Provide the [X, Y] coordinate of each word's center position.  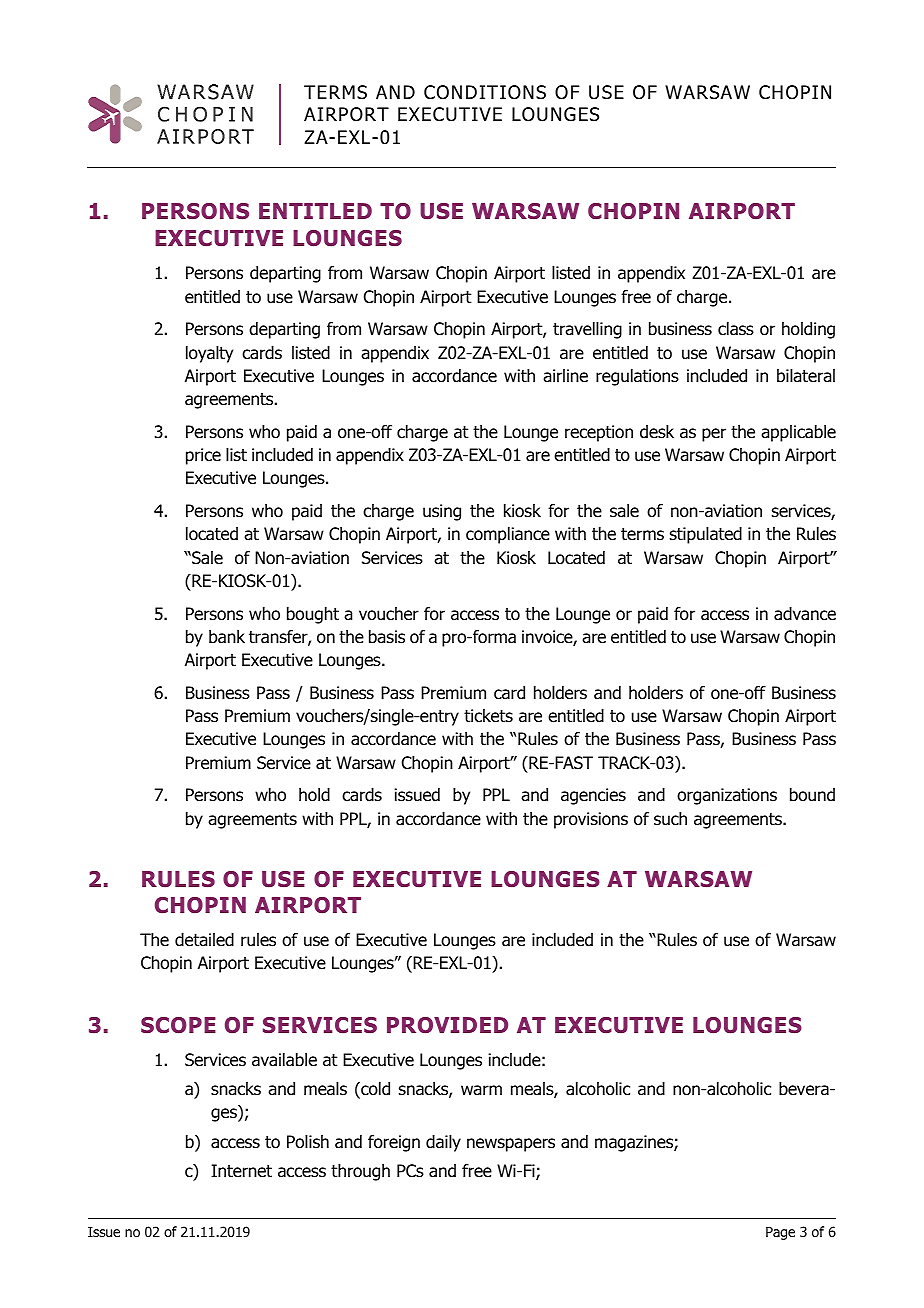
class [736, 329]
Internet [241, 1171]
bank [227, 637]
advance [805, 614]
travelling [587, 330]
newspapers [511, 1145]
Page [780, 1233]
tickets [488, 716]
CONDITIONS [485, 92]
